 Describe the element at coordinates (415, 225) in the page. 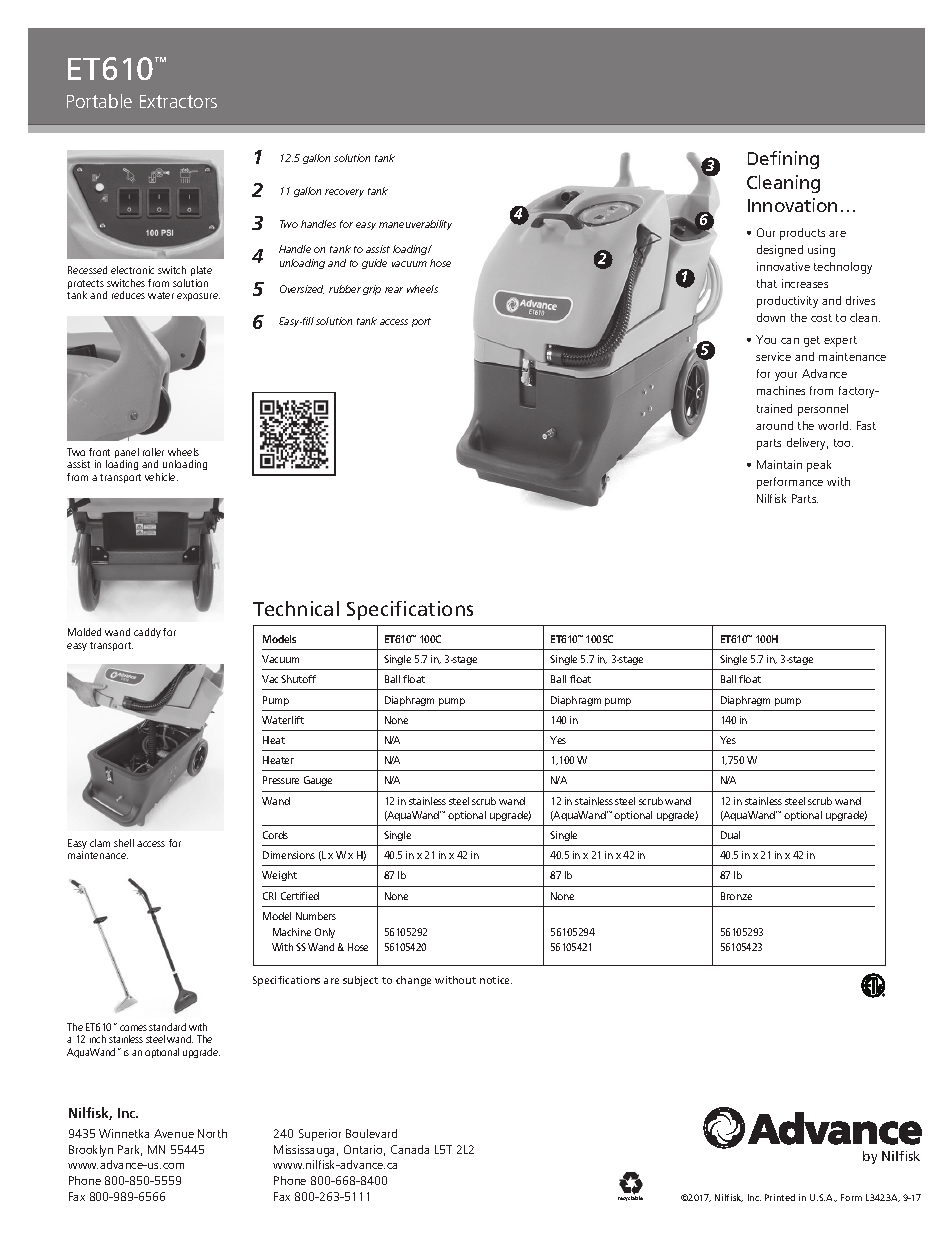

I see `maneuverability` at that location.
